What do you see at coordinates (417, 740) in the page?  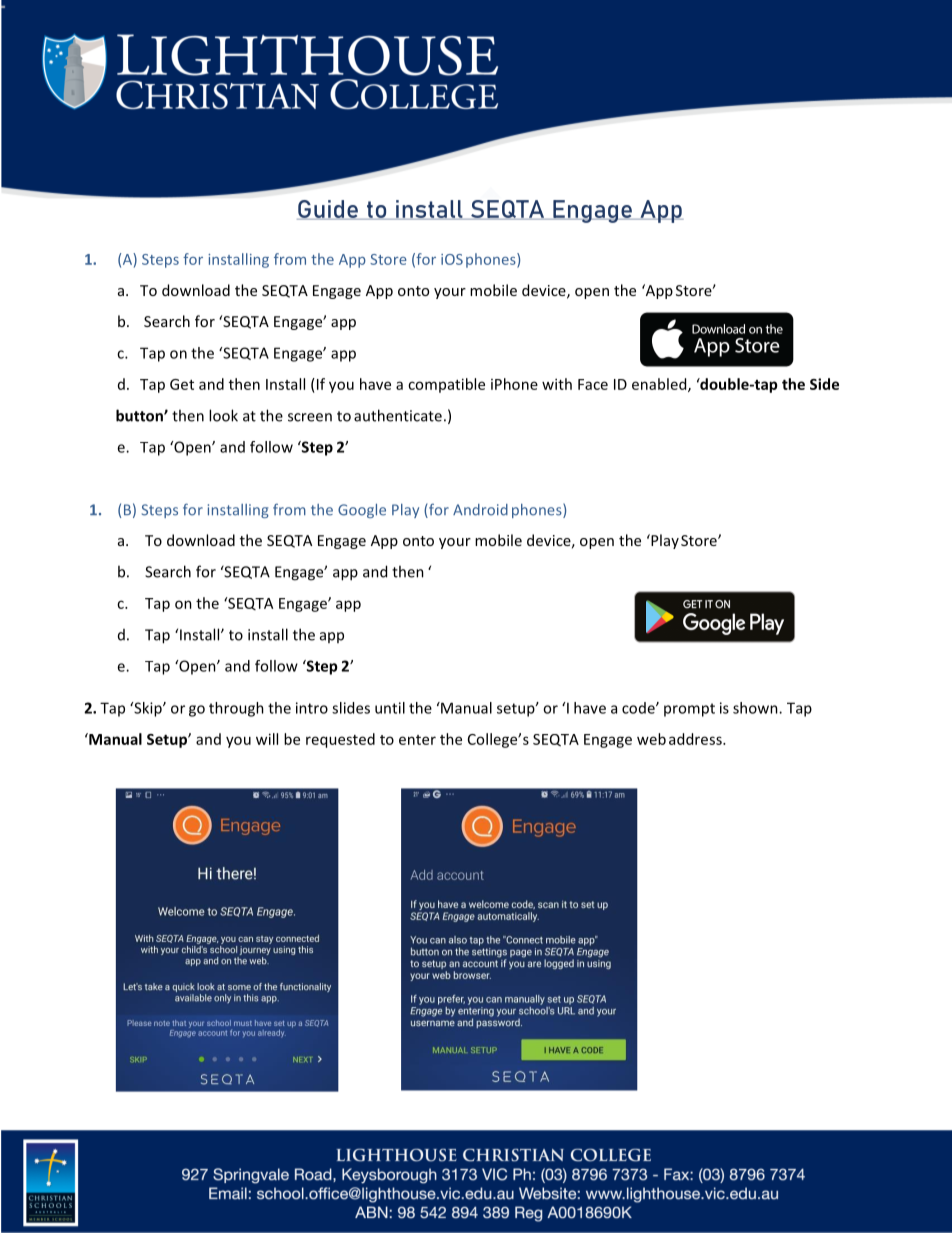 I see `enter` at bounding box center [417, 740].
